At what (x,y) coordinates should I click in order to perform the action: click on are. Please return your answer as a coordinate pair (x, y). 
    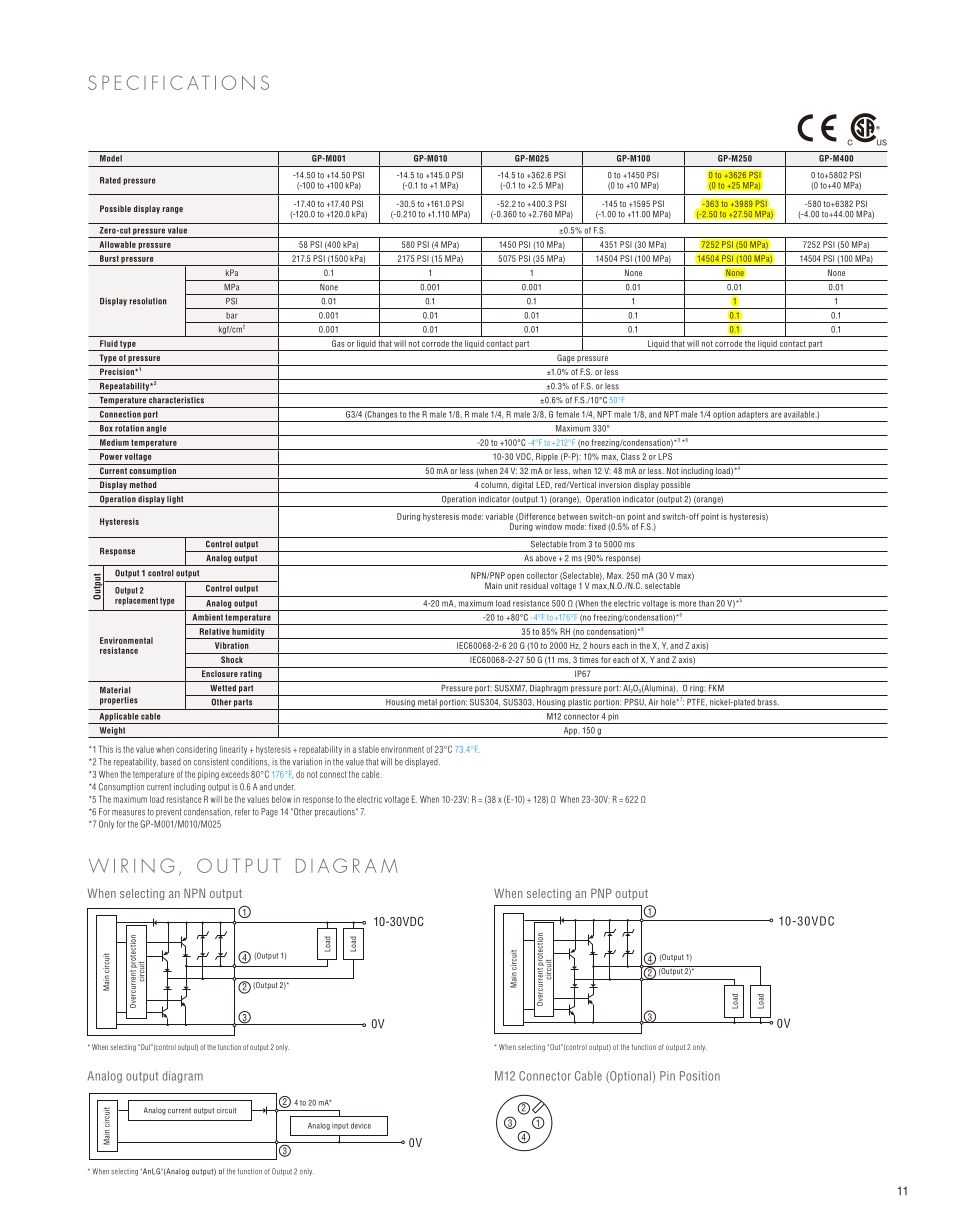
    Looking at the image, I should click on (776, 415).
